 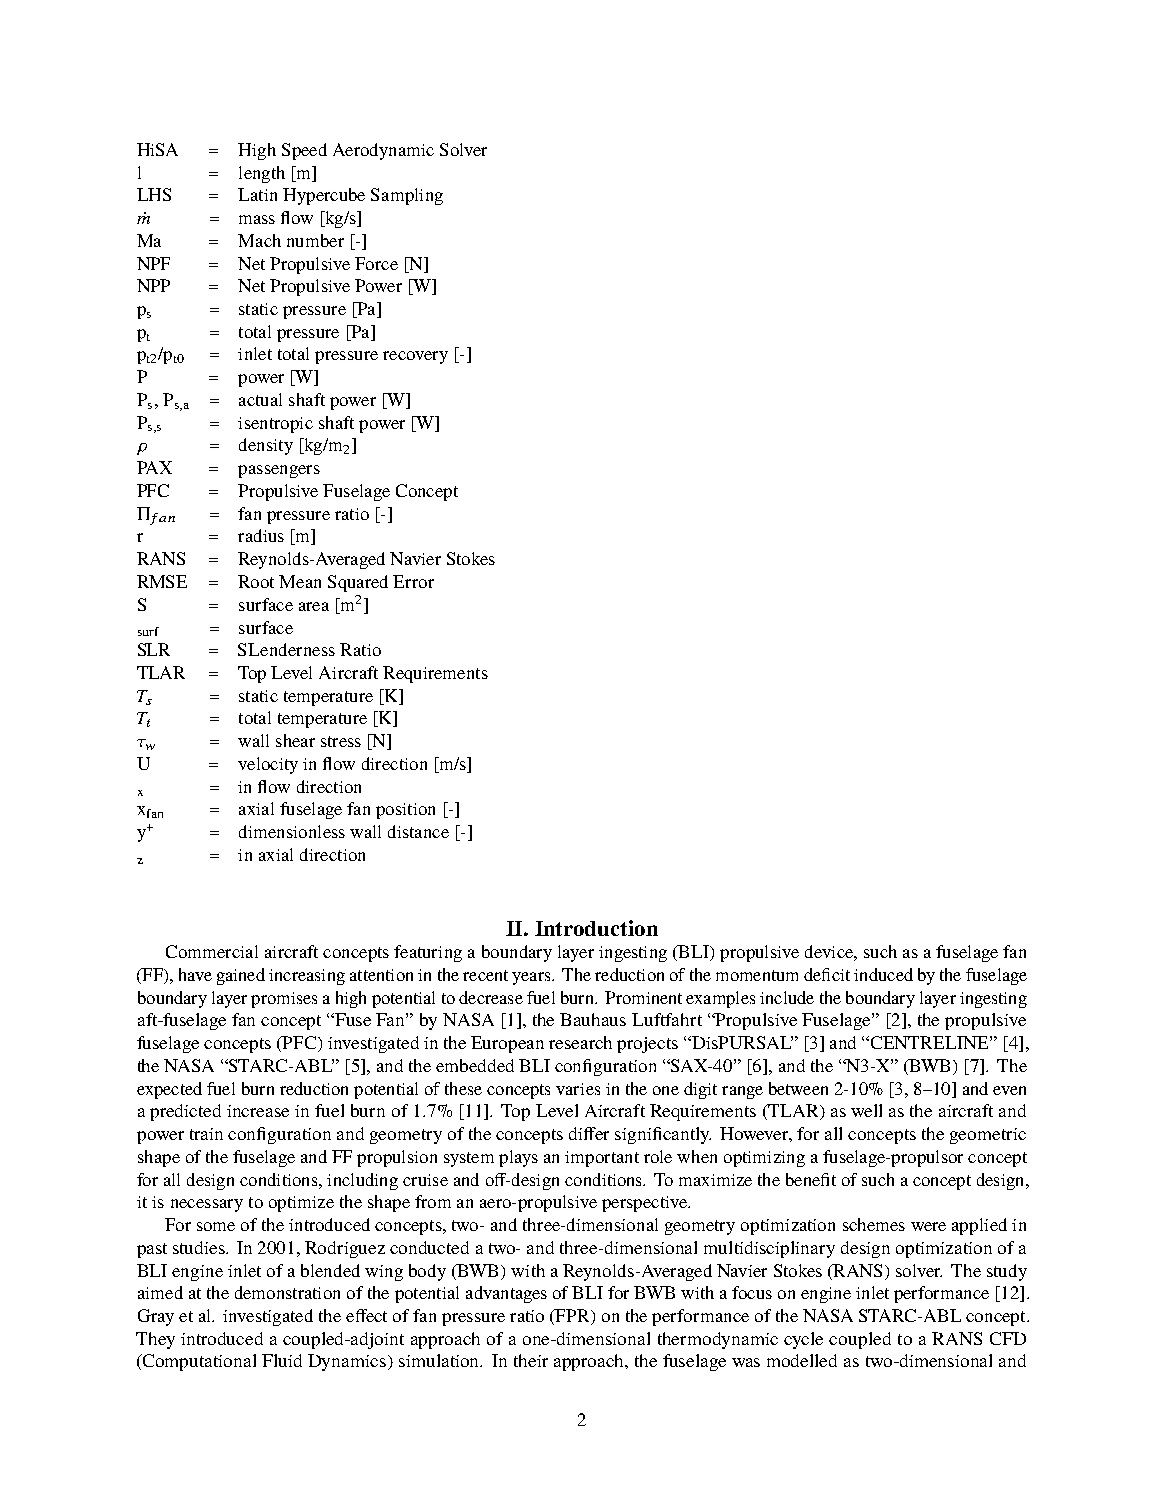 I want to click on velocity, so click(x=268, y=765).
